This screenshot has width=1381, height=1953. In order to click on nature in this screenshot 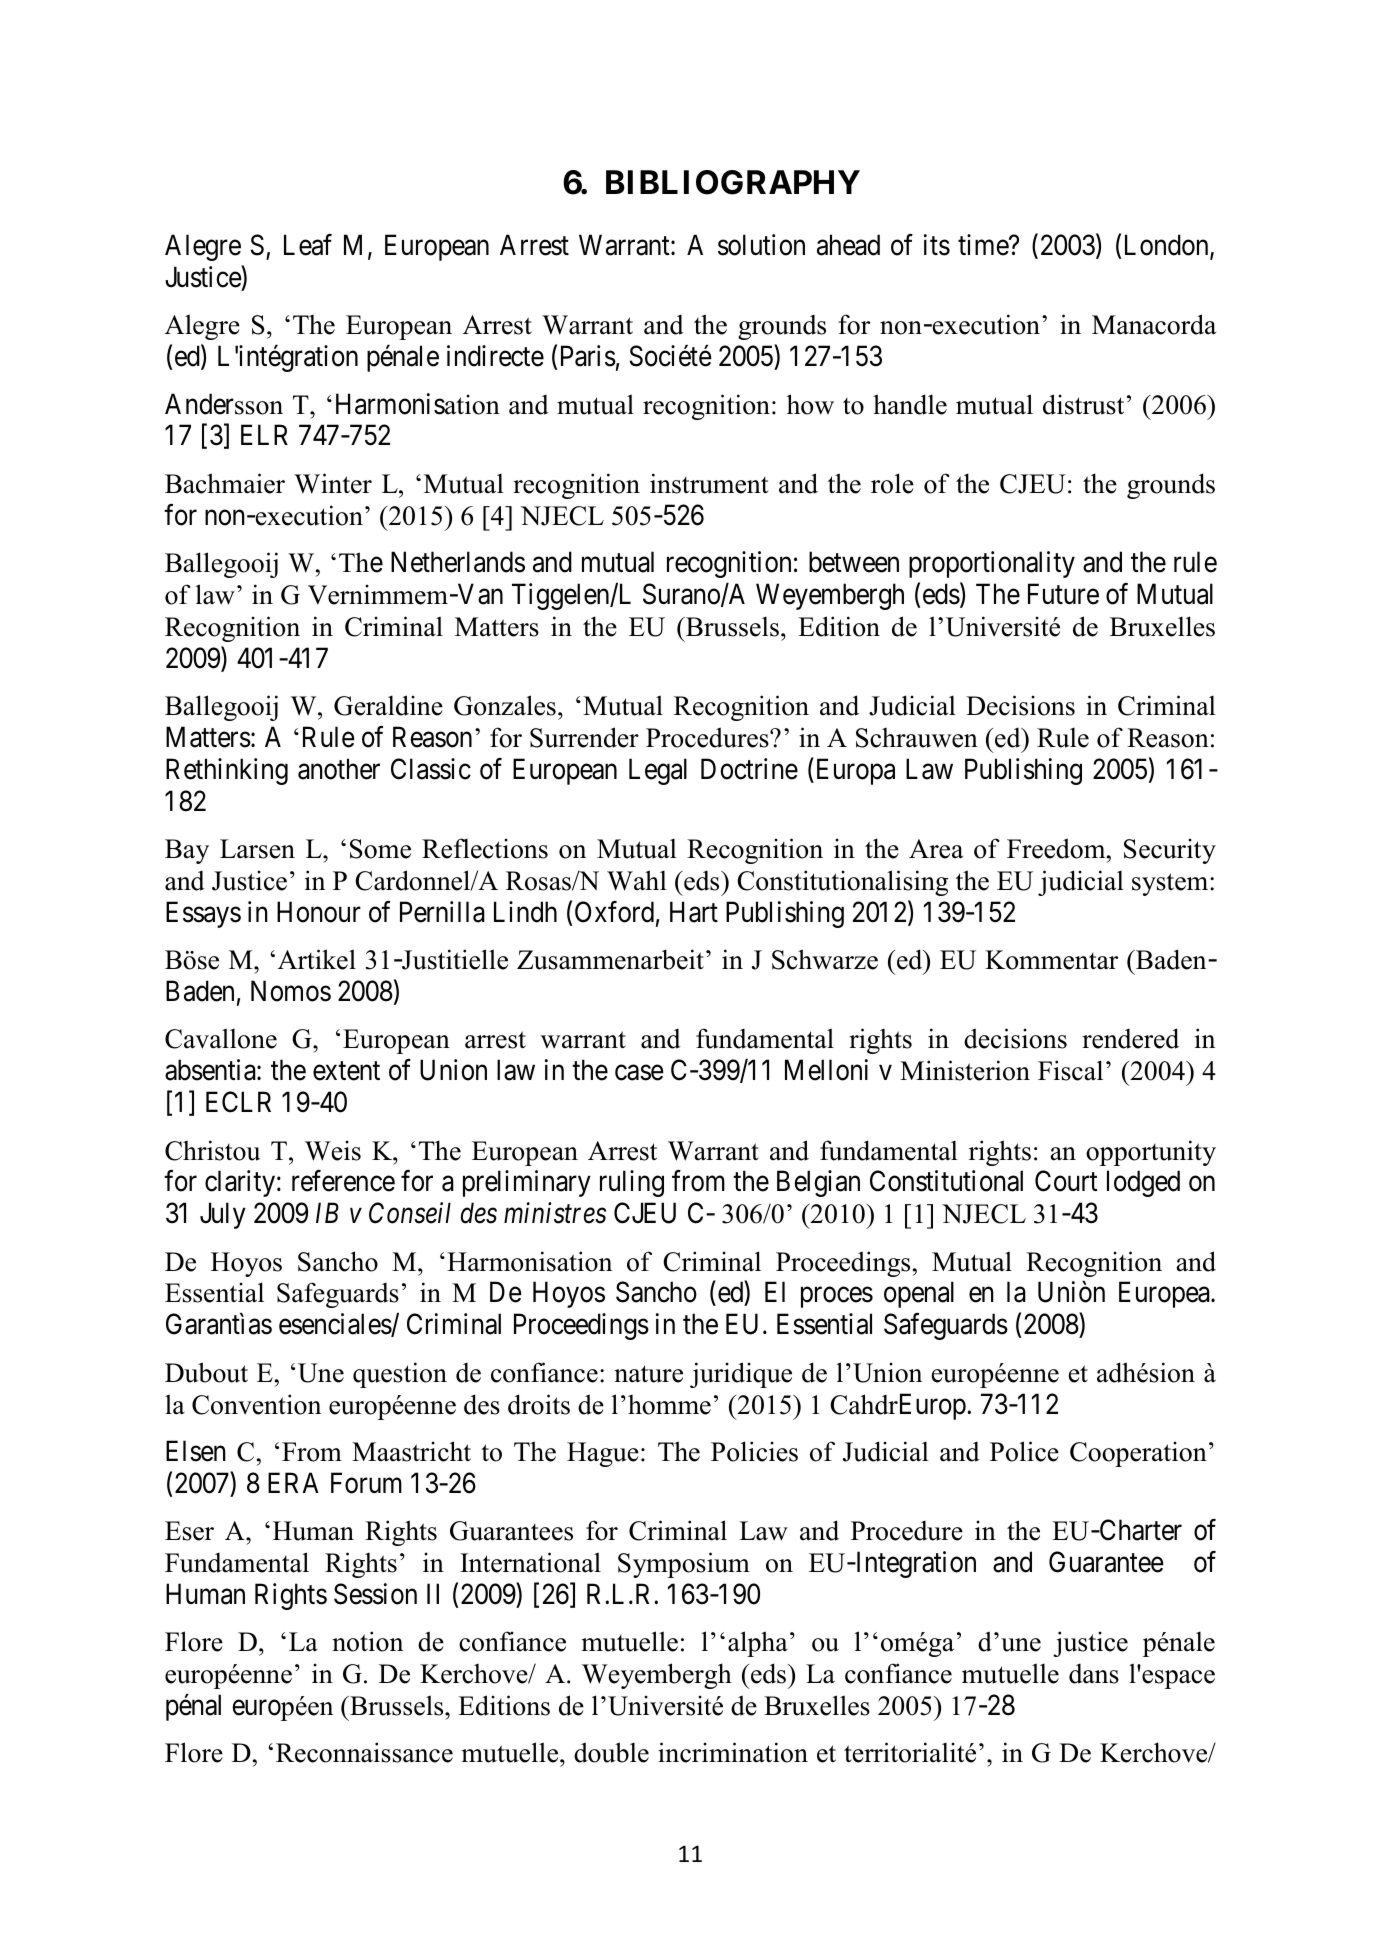, I will do `click(648, 1374)`.
